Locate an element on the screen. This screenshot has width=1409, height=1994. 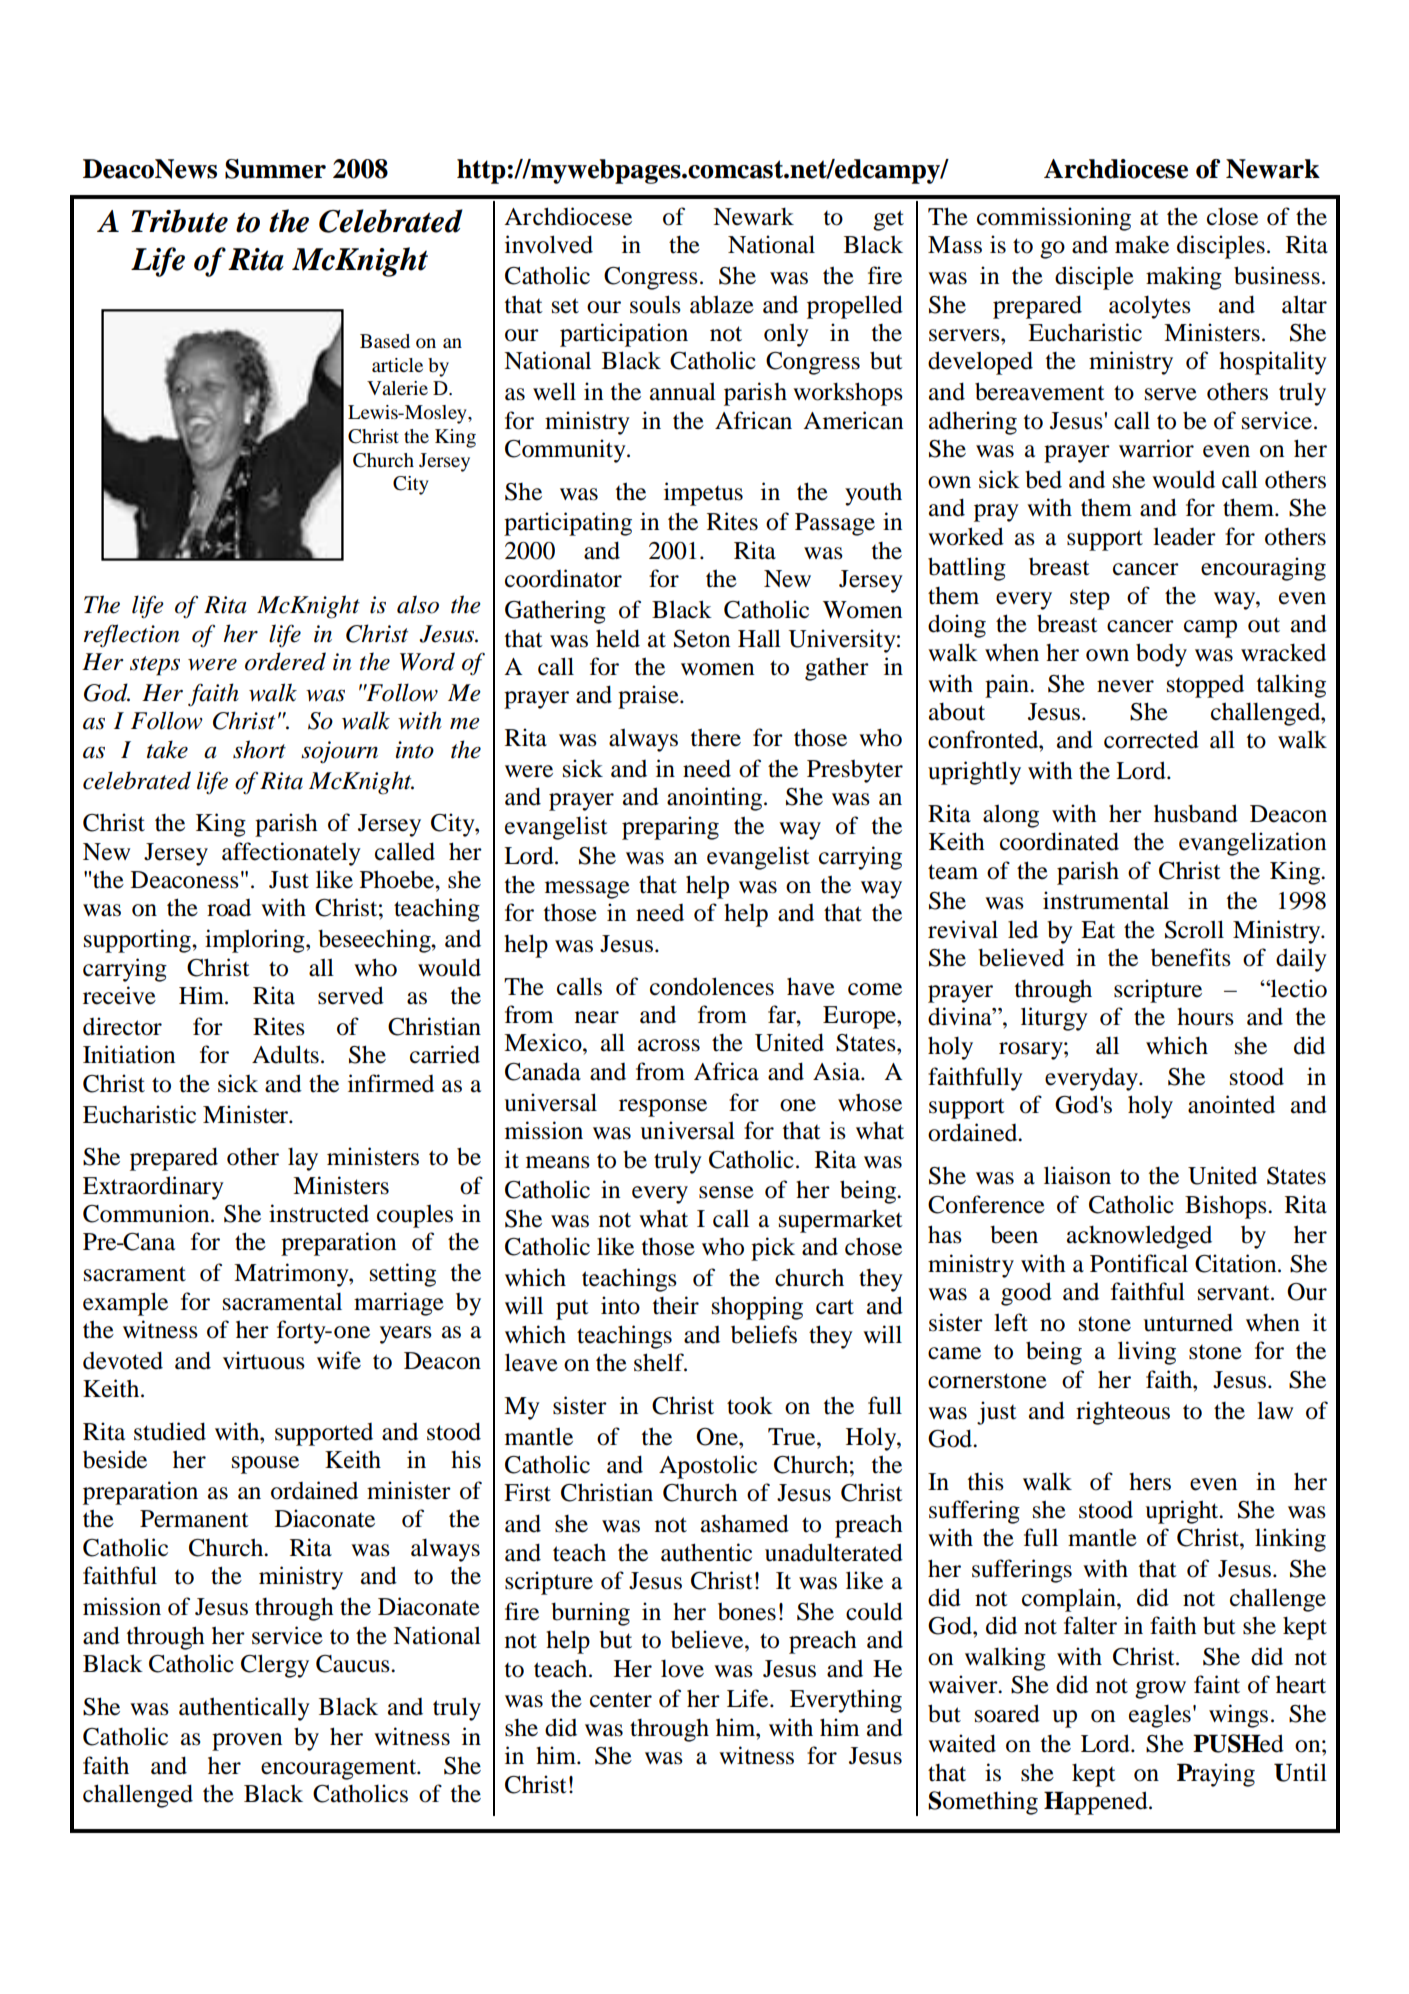
corrected is located at coordinates (1151, 739).
